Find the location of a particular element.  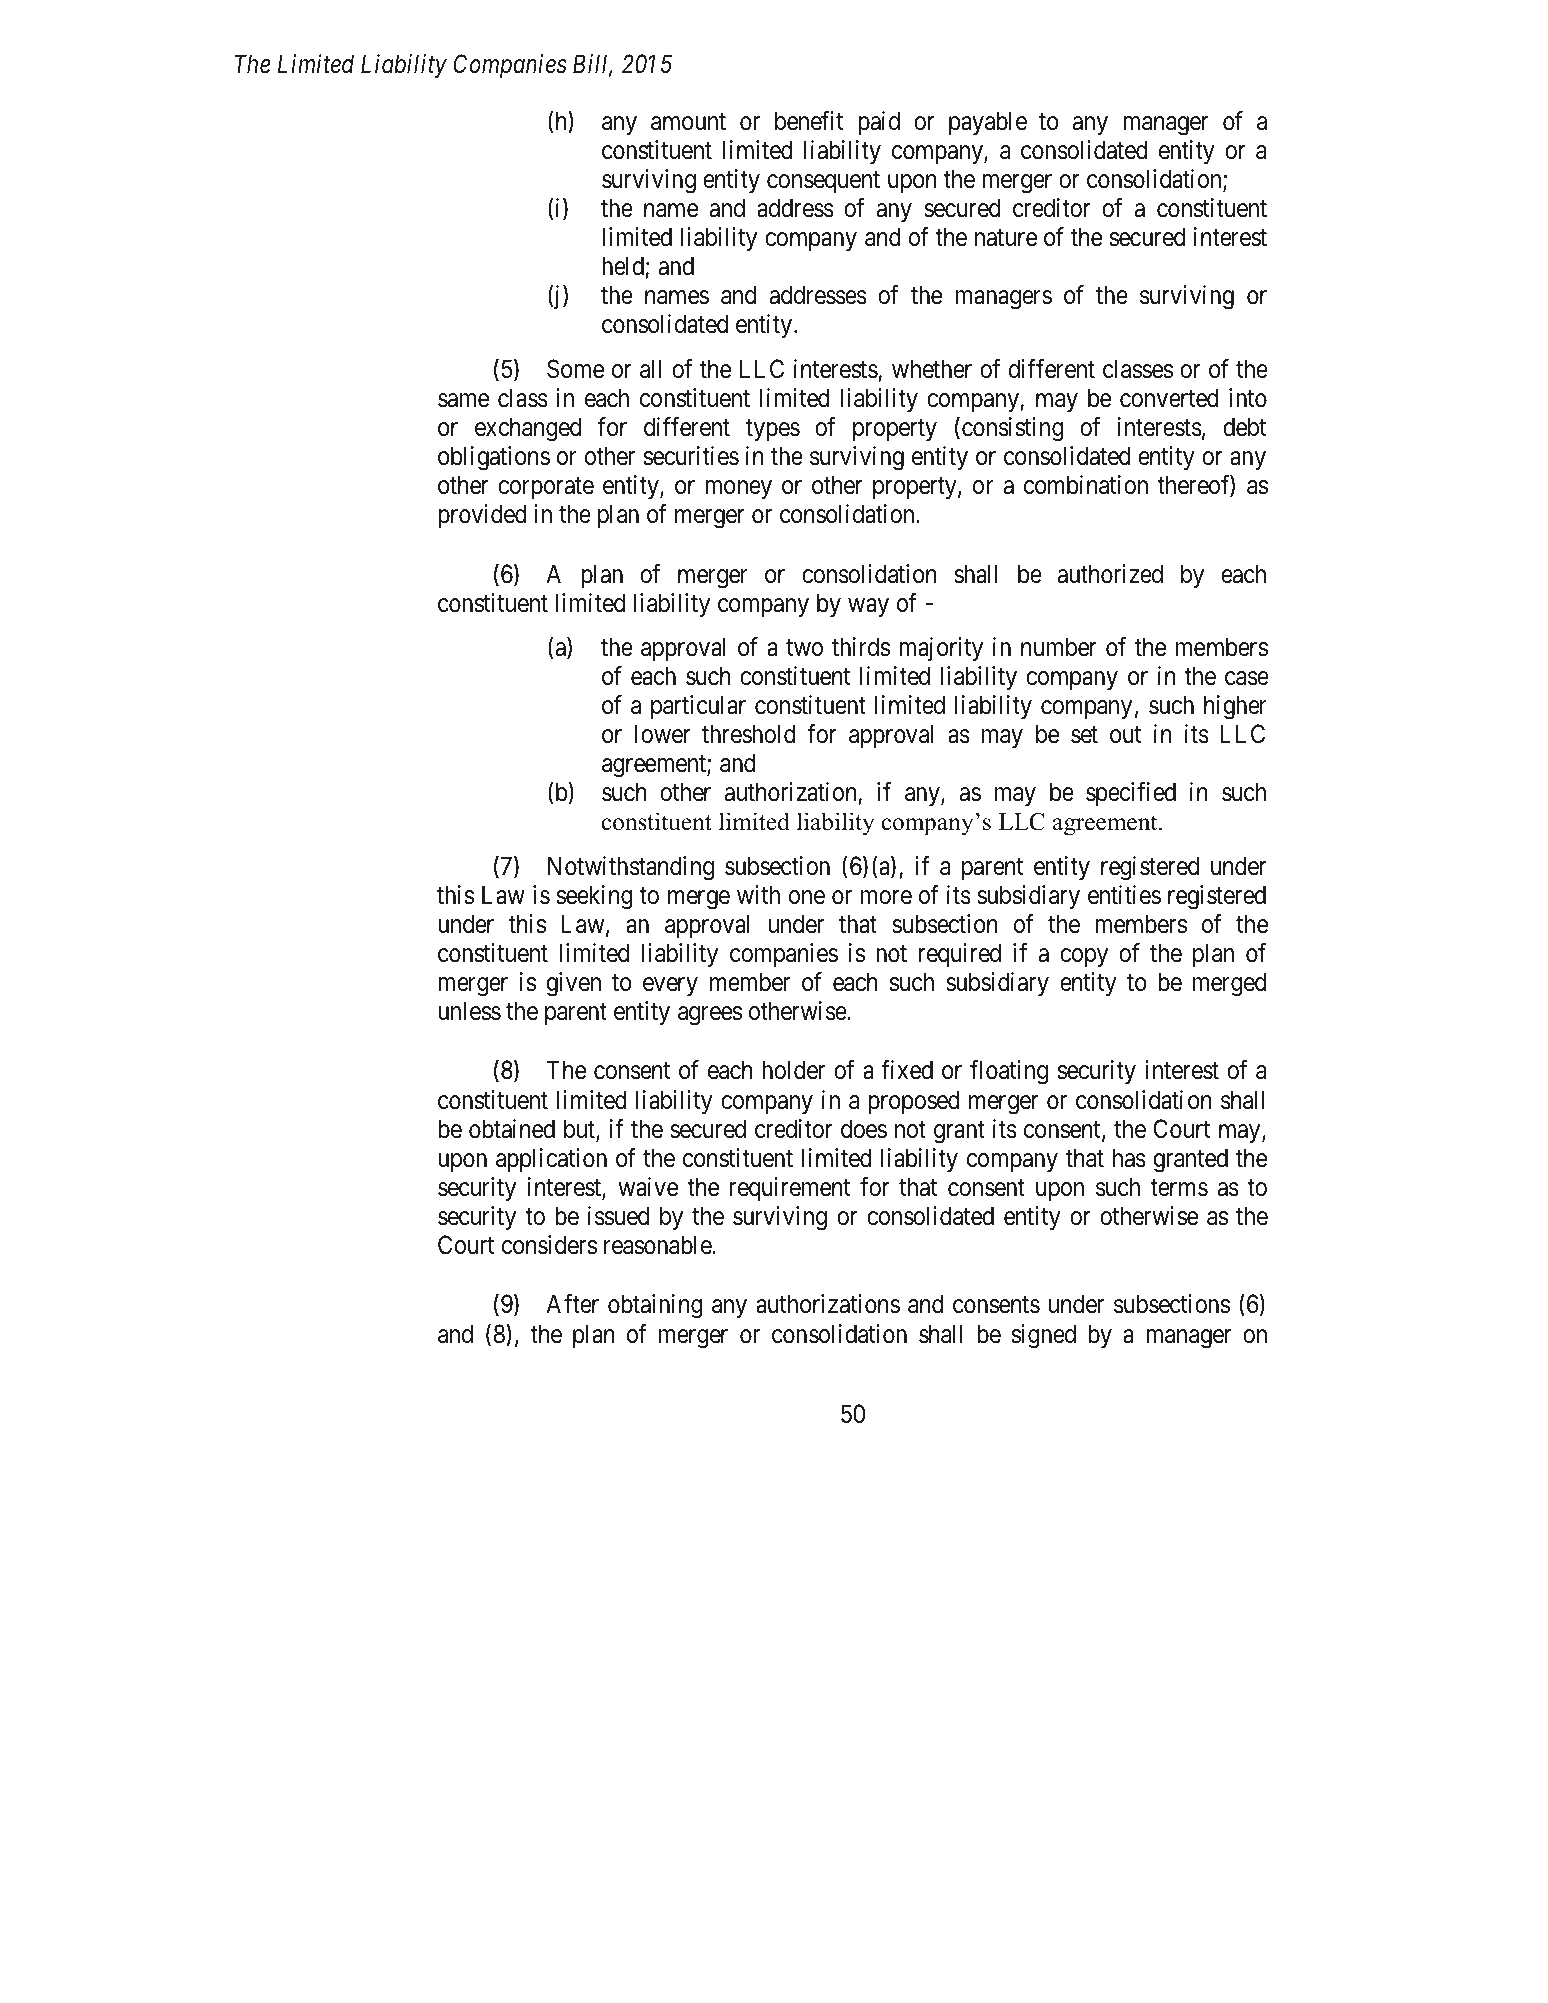

amount is located at coordinates (688, 122).
